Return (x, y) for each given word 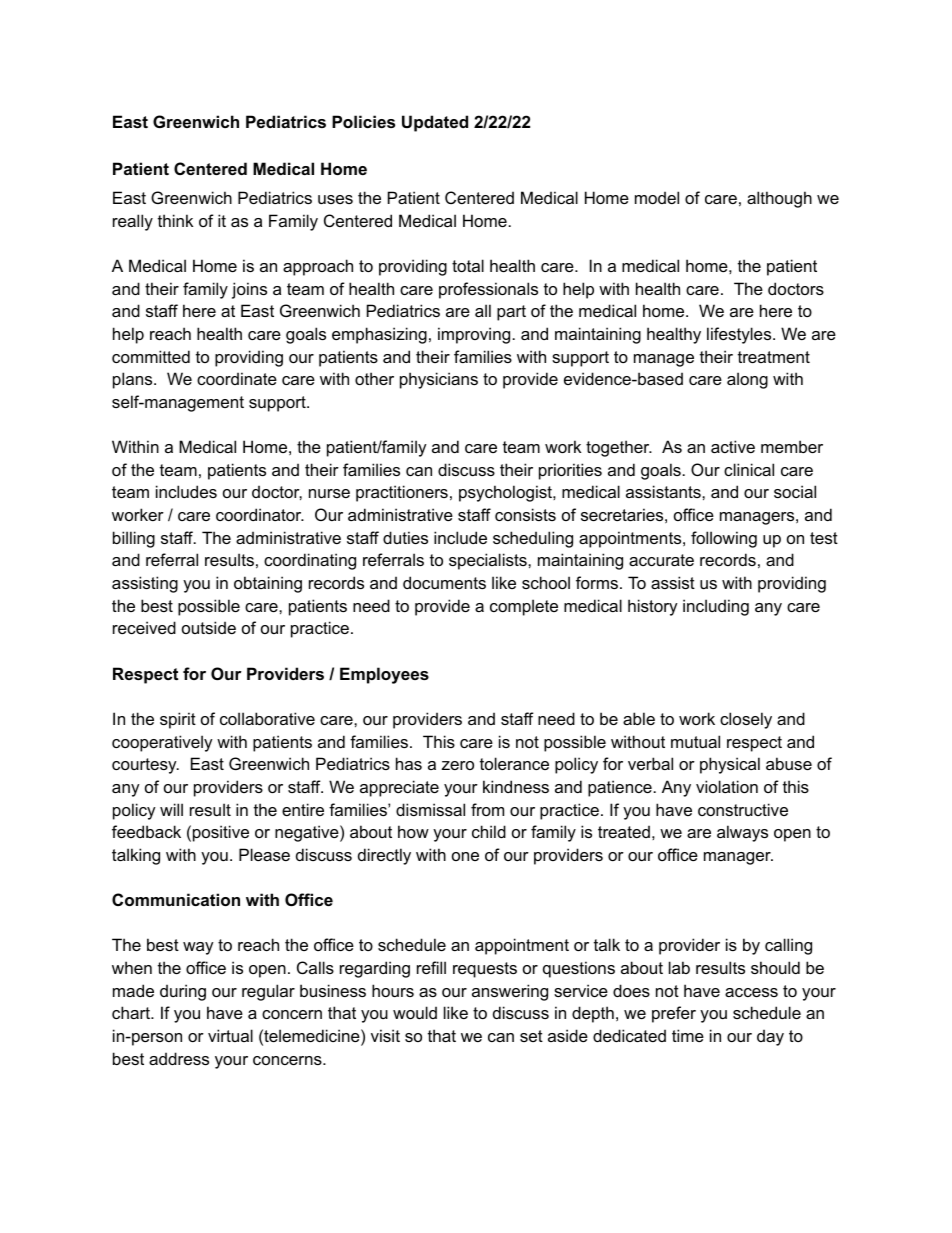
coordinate (237, 378)
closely (746, 720)
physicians (439, 380)
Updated (435, 123)
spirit (178, 720)
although (779, 199)
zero (458, 765)
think (175, 220)
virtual (230, 1035)
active (733, 446)
